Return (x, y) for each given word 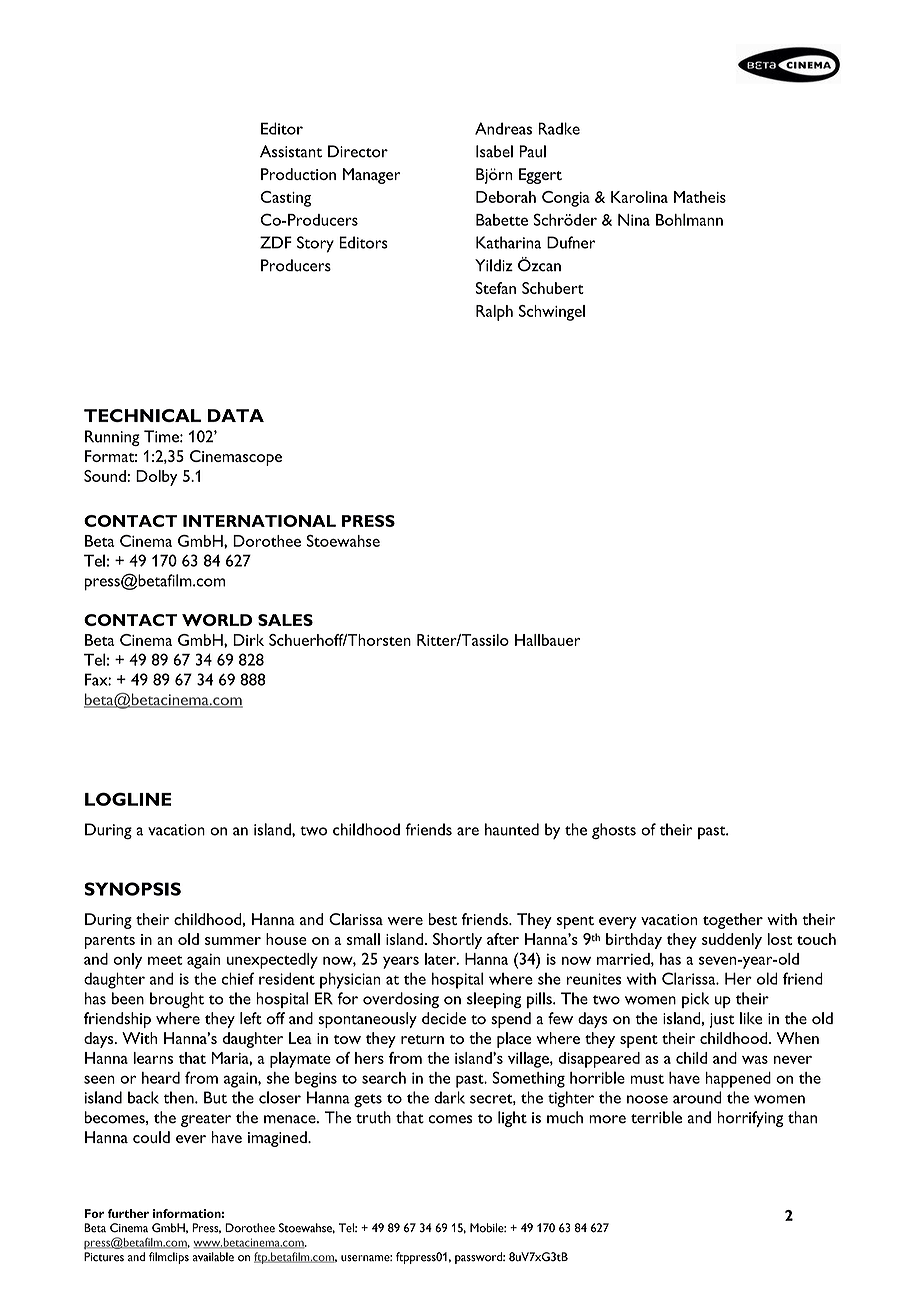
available (213, 1257)
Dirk (248, 640)
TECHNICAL (142, 415)
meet (165, 960)
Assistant (291, 151)
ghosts (614, 831)
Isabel (494, 151)
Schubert (553, 288)
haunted (512, 829)
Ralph (494, 313)
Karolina (639, 197)
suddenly (732, 941)
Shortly (457, 941)
